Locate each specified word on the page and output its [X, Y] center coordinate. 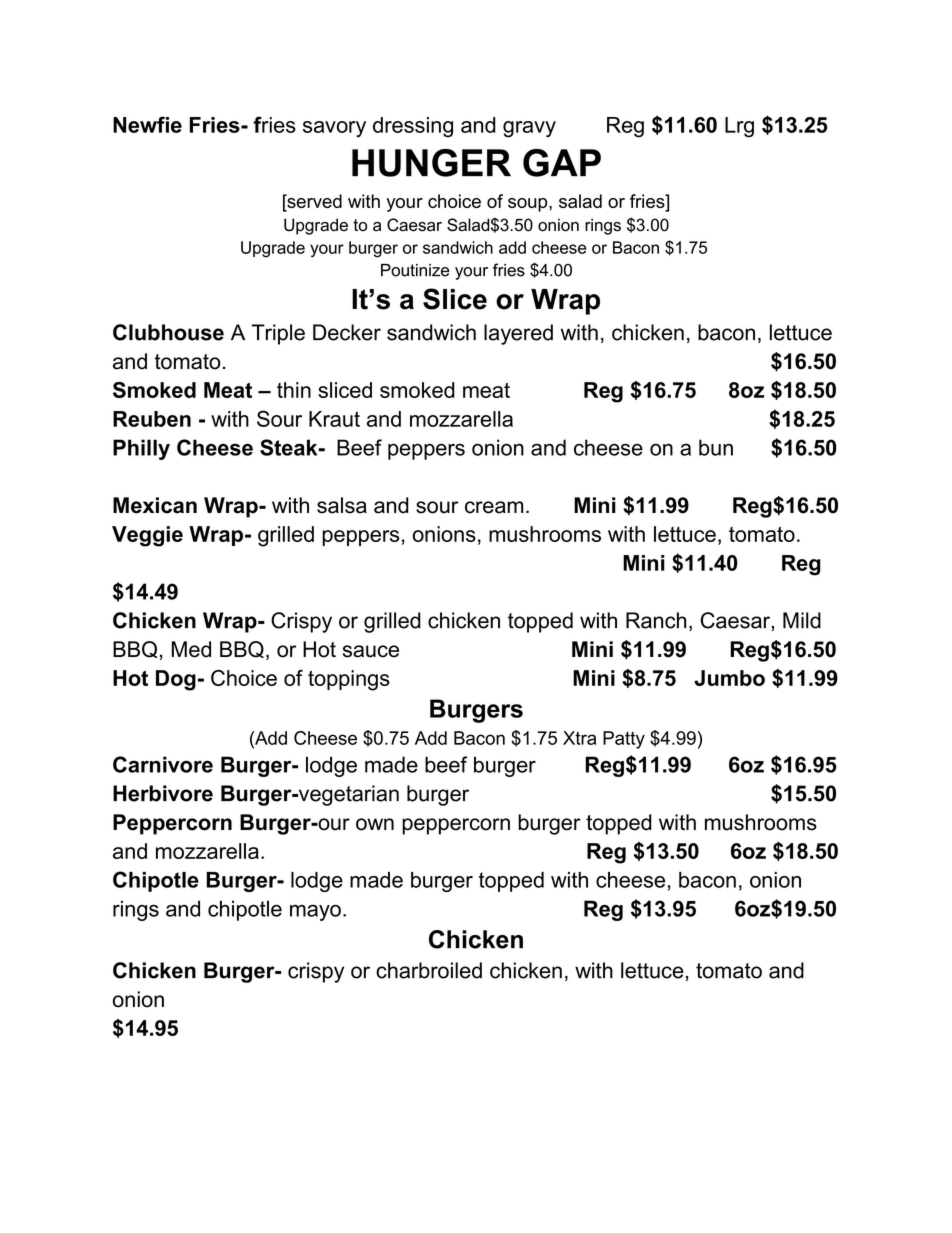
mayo [315, 913]
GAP [562, 163]
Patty [624, 740]
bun [716, 447]
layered [518, 334]
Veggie [147, 536]
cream [494, 507]
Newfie [147, 124]
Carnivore [163, 764]
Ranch [656, 620]
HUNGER [431, 163]
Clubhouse [168, 332]
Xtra [579, 738]
